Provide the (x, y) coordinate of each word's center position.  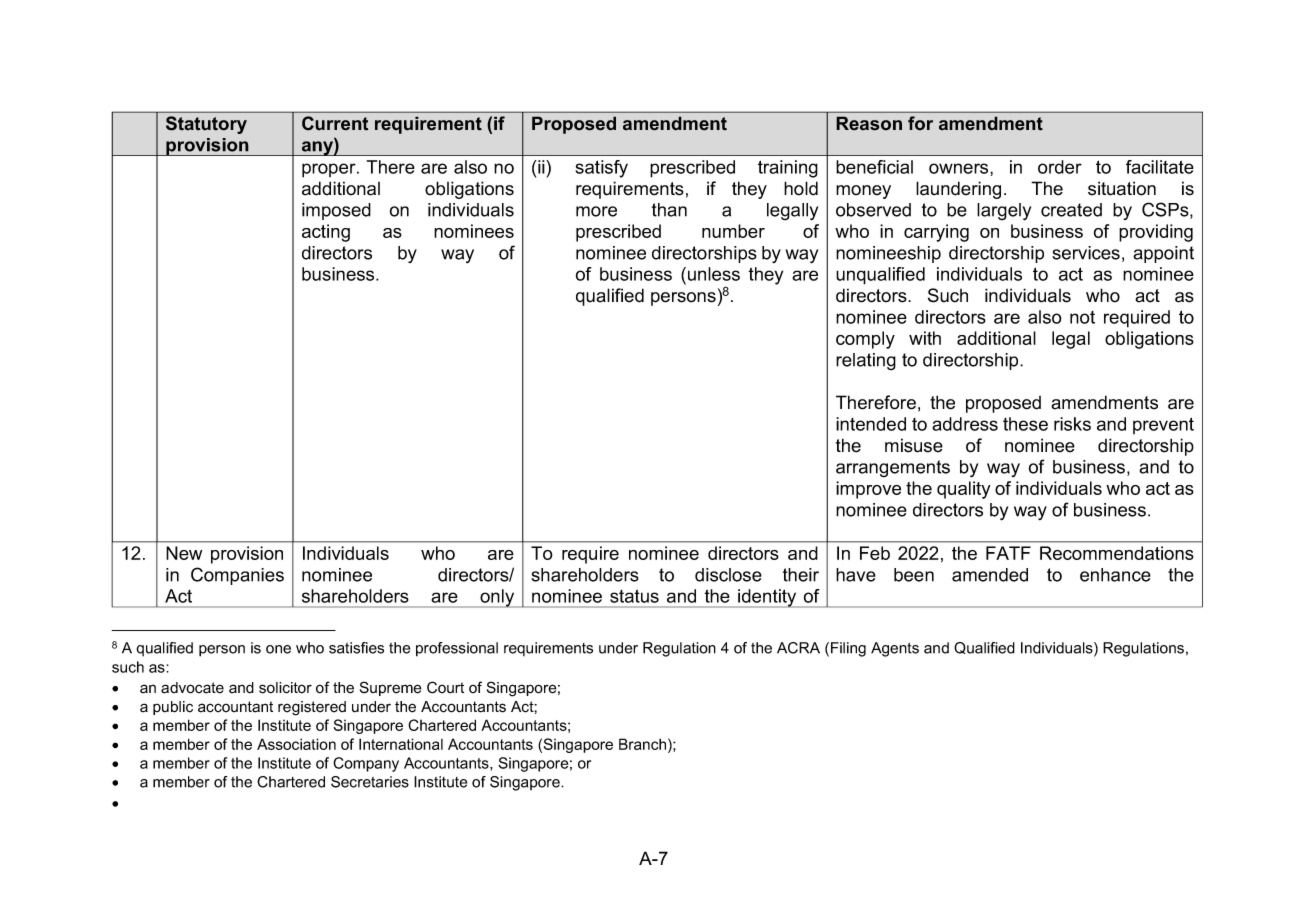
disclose (728, 575)
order (1060, 167)
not (1082, 317)
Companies (237, 576)
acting (326, 233)
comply (865, 340)
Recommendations (1117, 553)
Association (296, 744)
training (788, 169)
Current (335, 123)
